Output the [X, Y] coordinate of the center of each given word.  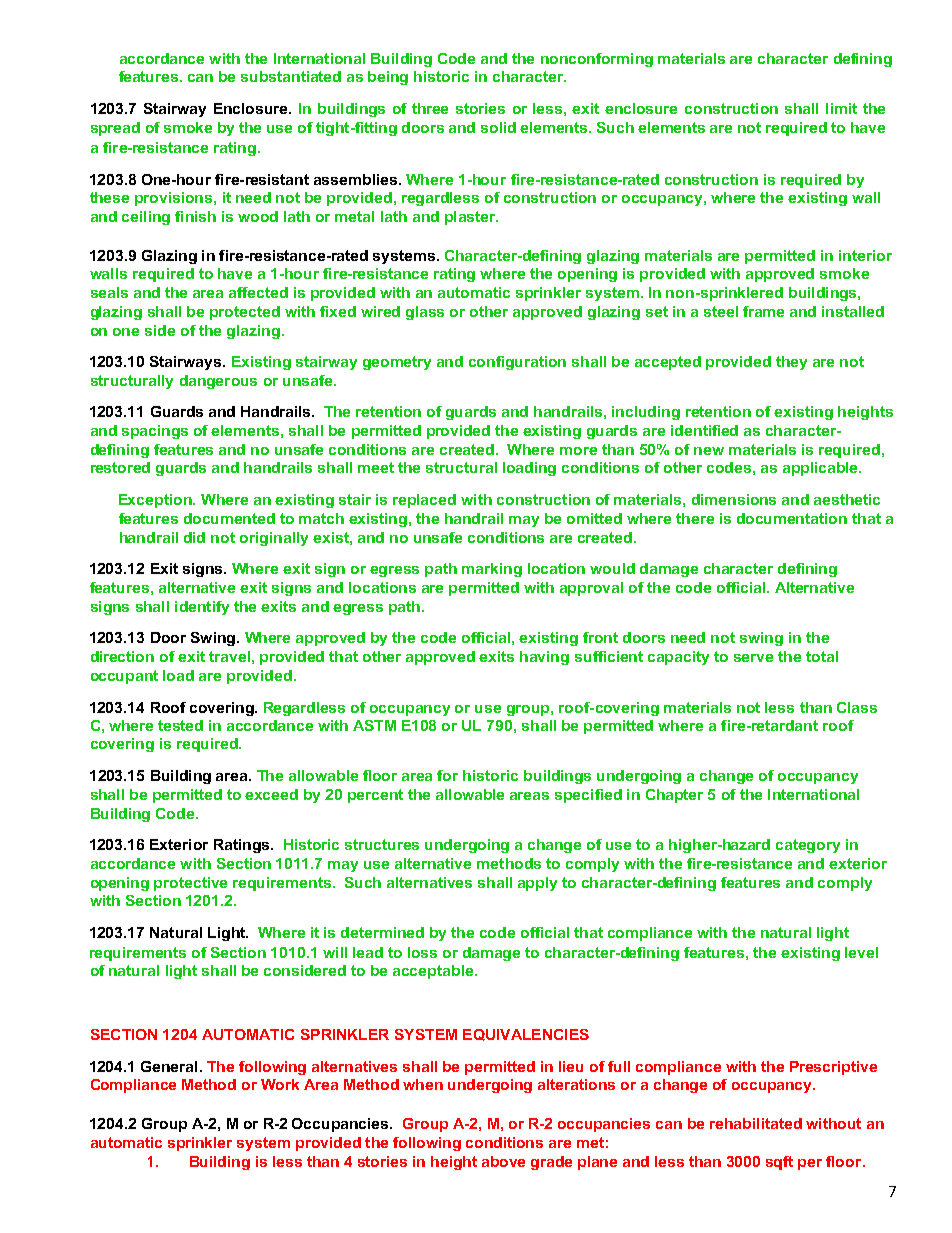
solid [498, 127]
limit [841, 108]
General [169, 1066]
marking [492, 570]
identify [202, 608]
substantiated [291, 76]
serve [753, 658]
